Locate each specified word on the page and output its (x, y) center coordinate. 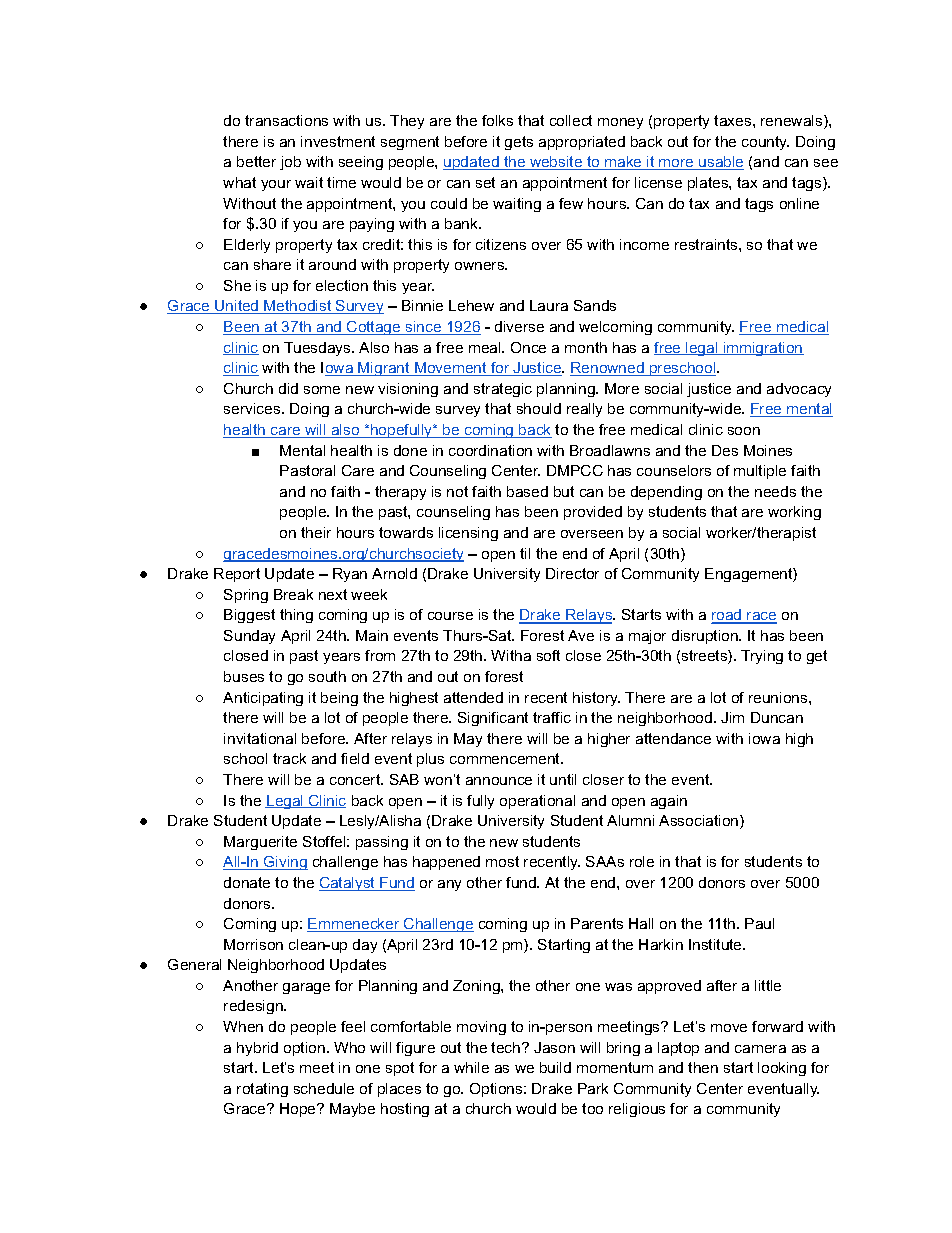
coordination (490, 450)
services (253, 408)
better (256, 161)
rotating (262, 1090)
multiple (760, 472)
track (289, 758)
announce (499, 781)
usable (720, 163)
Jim (732, 717)
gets (519, 143)
